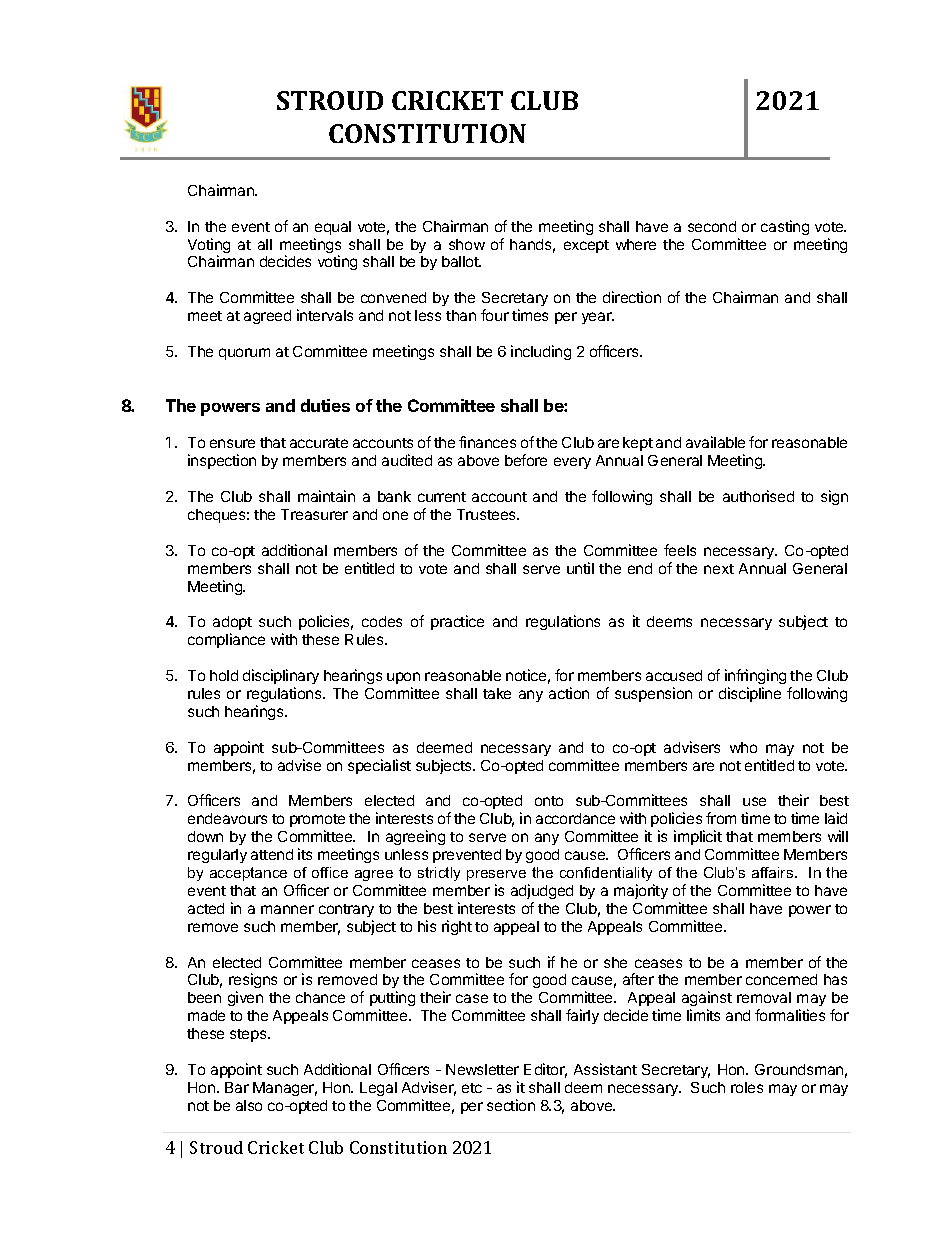 This screenshot has width=952, height=1233. What do you see at coordinates (488, 514) in the screenshot?
I see `Trustees` at bounding box center [488, 514].
